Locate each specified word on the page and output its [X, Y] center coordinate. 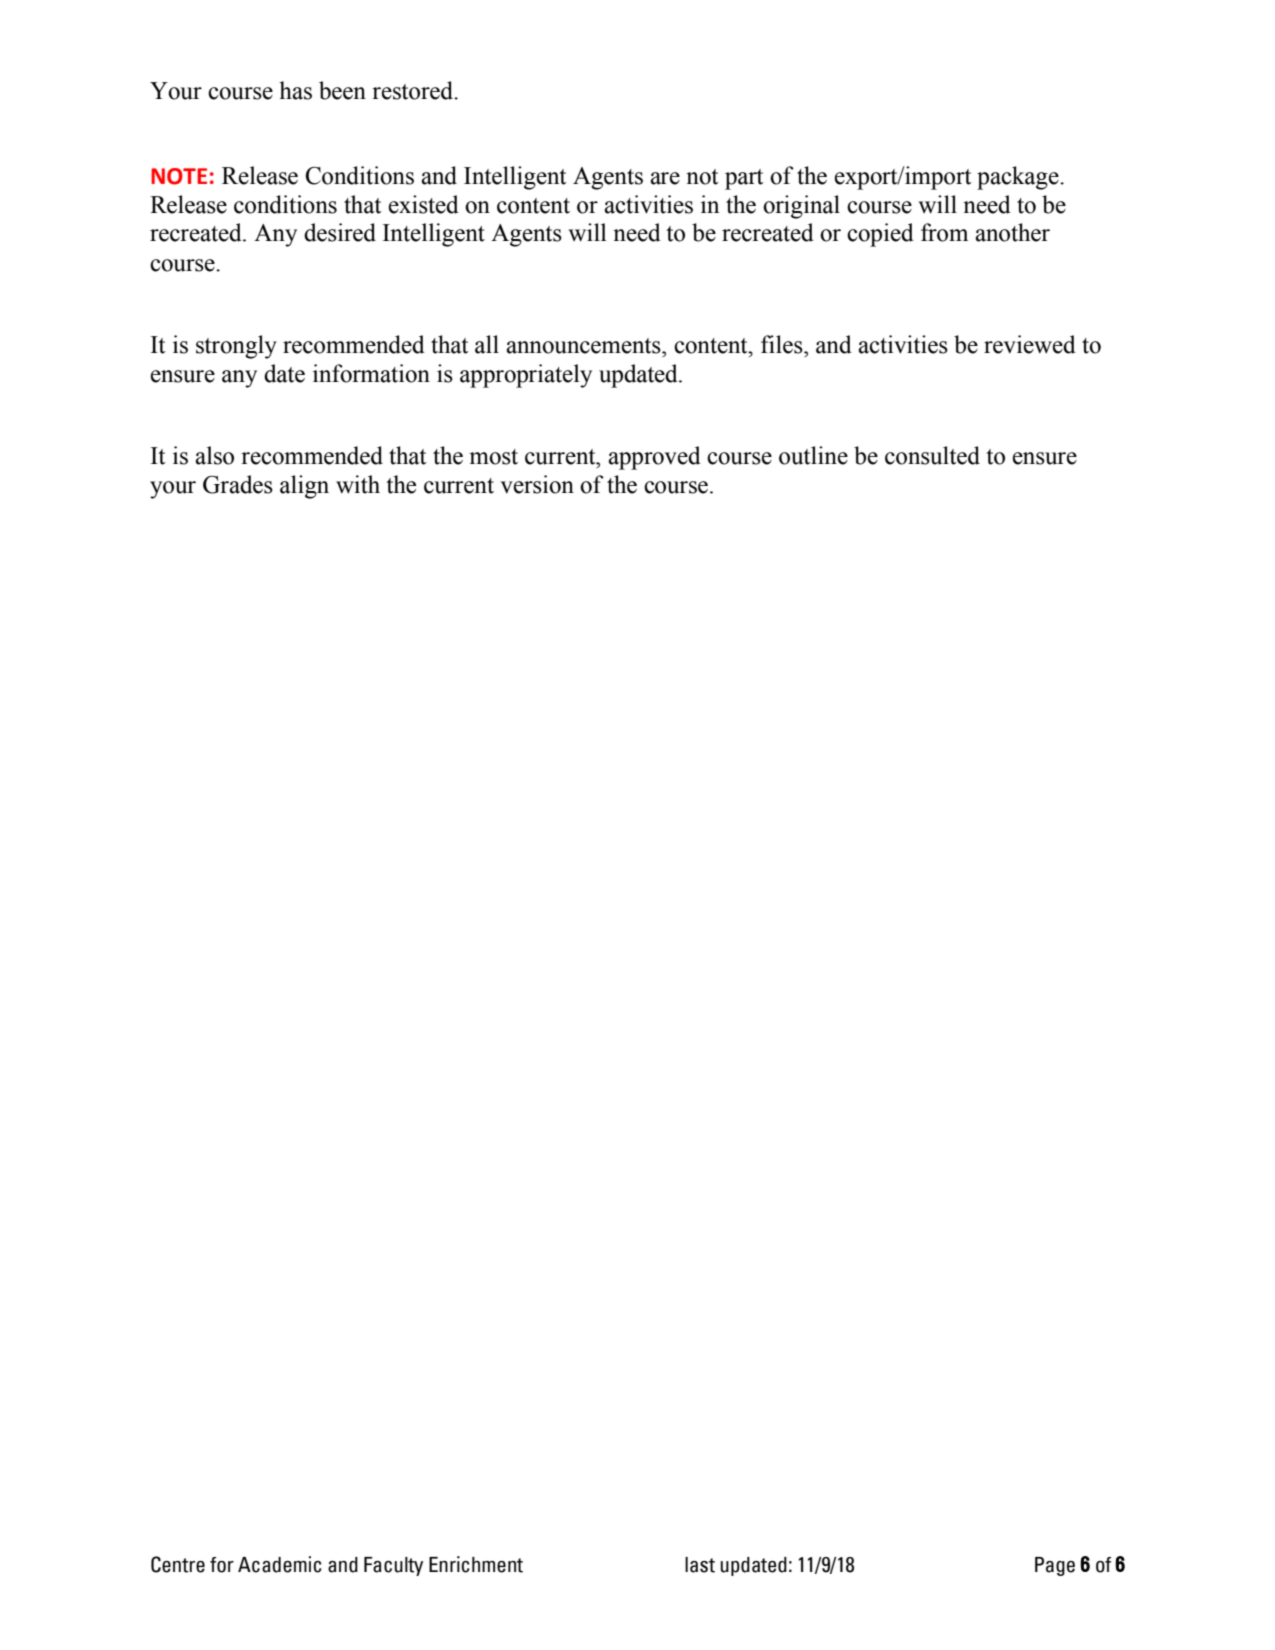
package [1019, 178]
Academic [280, 1564]
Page [1055, 1566]
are [665, 178]
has [295, 90]
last [700, 1565]
